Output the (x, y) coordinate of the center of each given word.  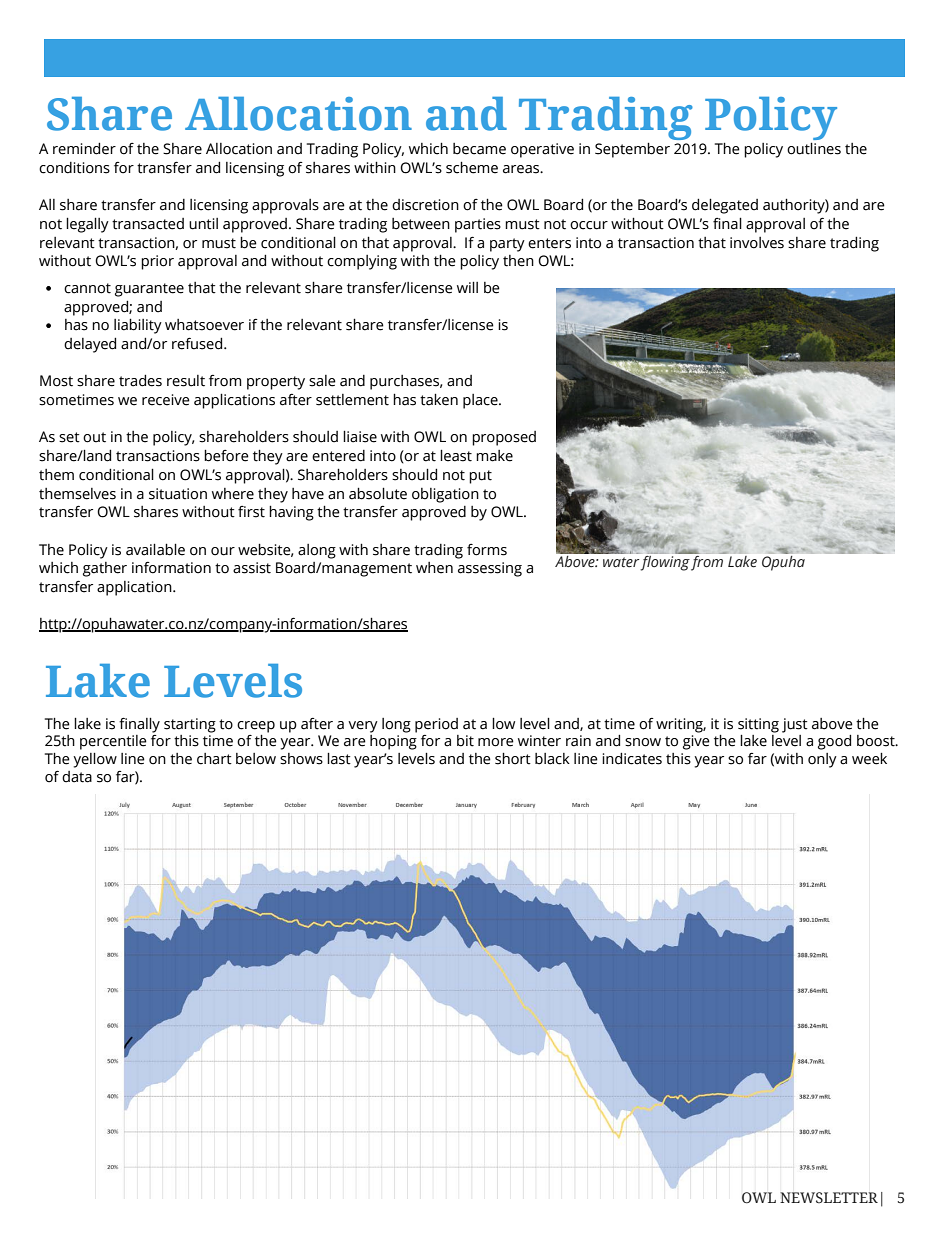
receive (166, 400)
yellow (95, 760)
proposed (504, 438)
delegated (725, 206)
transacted (148, 224)
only (822, 760)
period (436, 725)
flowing (666, 562)
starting (190, 725)
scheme (472, 167)
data (77, 777)
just (795, 725)
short (513, 759)
